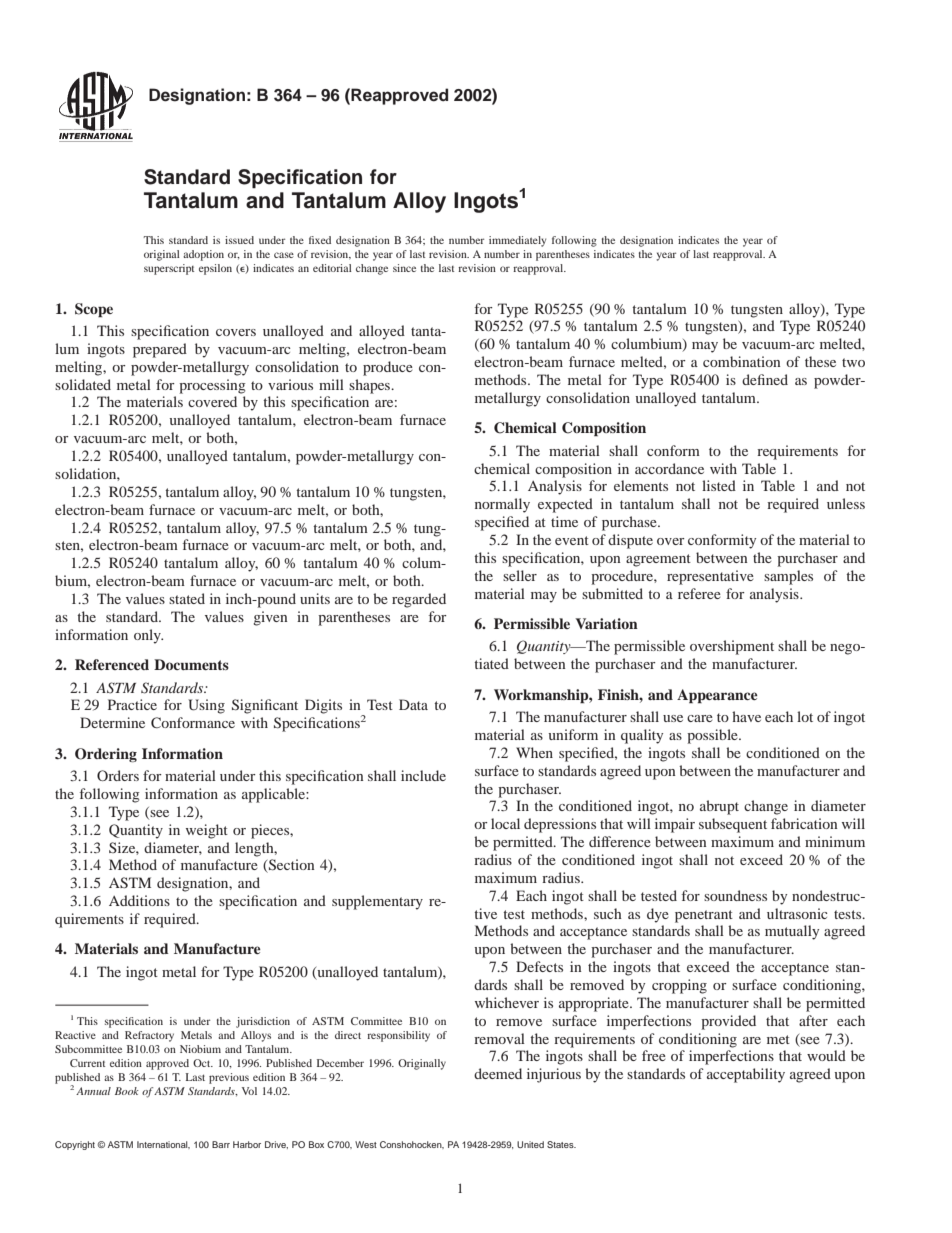  Describe the element at coordinates (212, 386) in the page. I see `processing` at that location.
